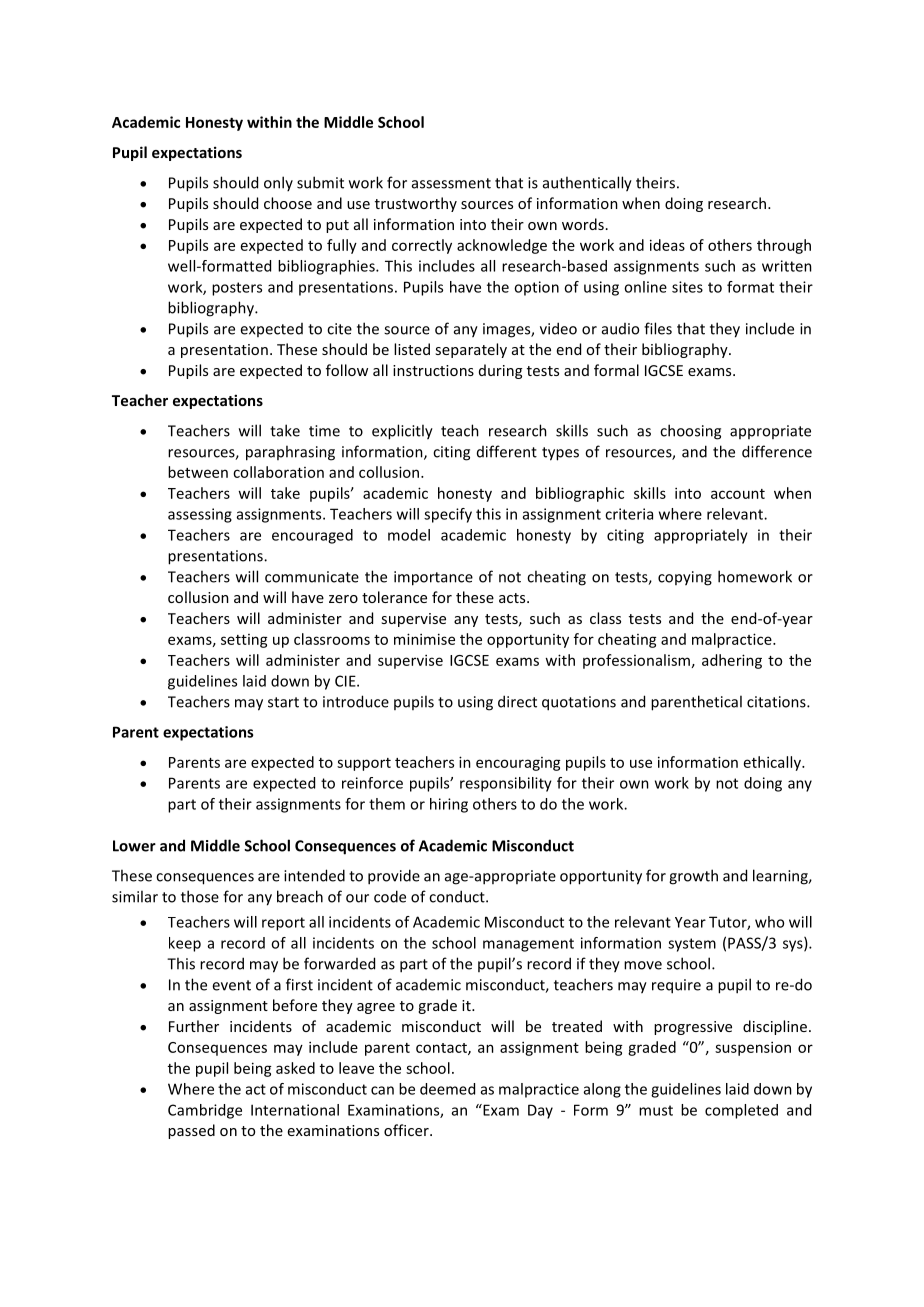 This screenshot has height=1307, width=924. I want to click on only, so click(278, 183).
